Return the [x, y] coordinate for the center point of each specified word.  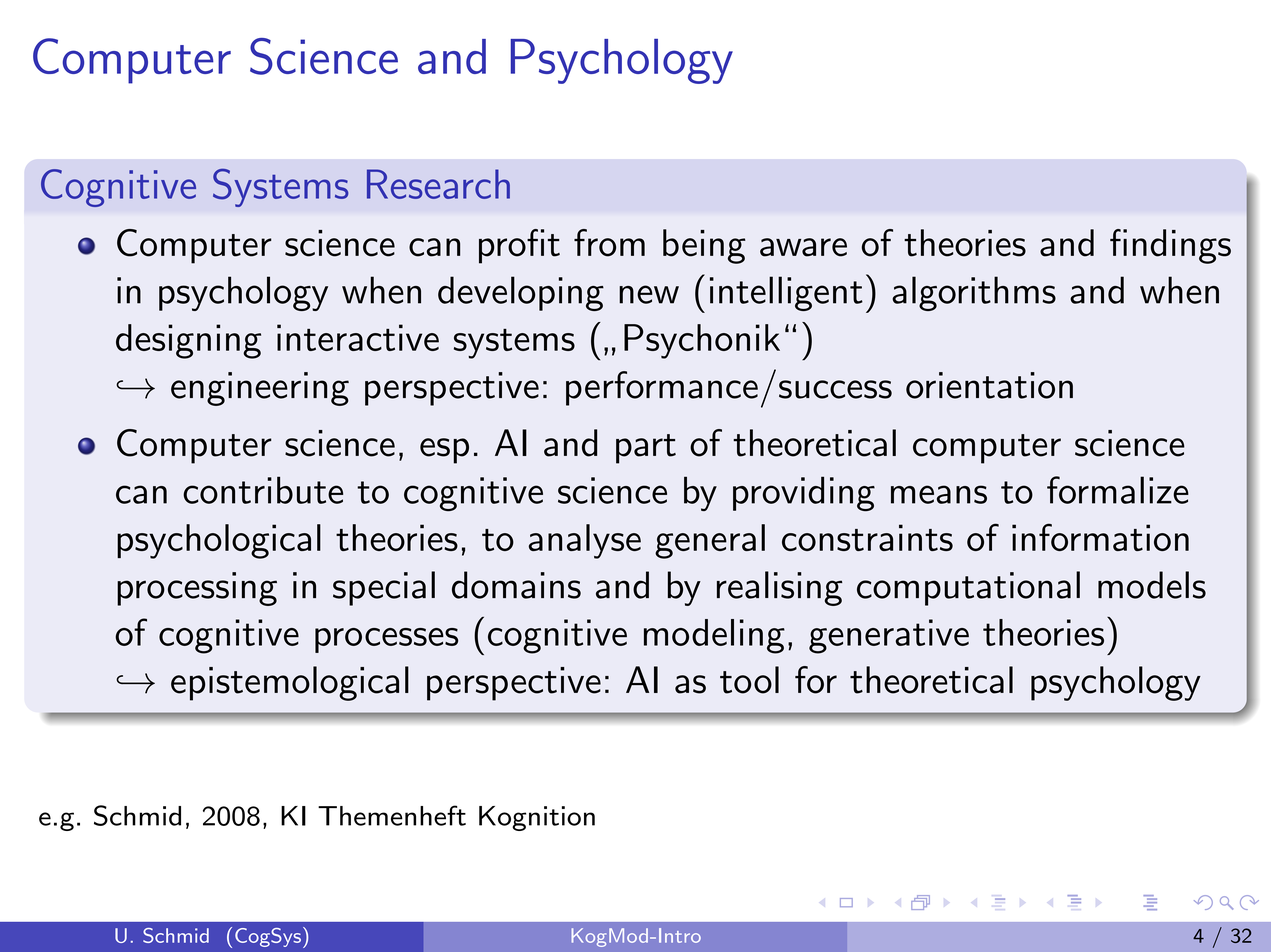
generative [889, 636]
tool [749, 680]
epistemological [290, 683]
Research [438, 184]
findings [1170, 246]
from [609, 243]
